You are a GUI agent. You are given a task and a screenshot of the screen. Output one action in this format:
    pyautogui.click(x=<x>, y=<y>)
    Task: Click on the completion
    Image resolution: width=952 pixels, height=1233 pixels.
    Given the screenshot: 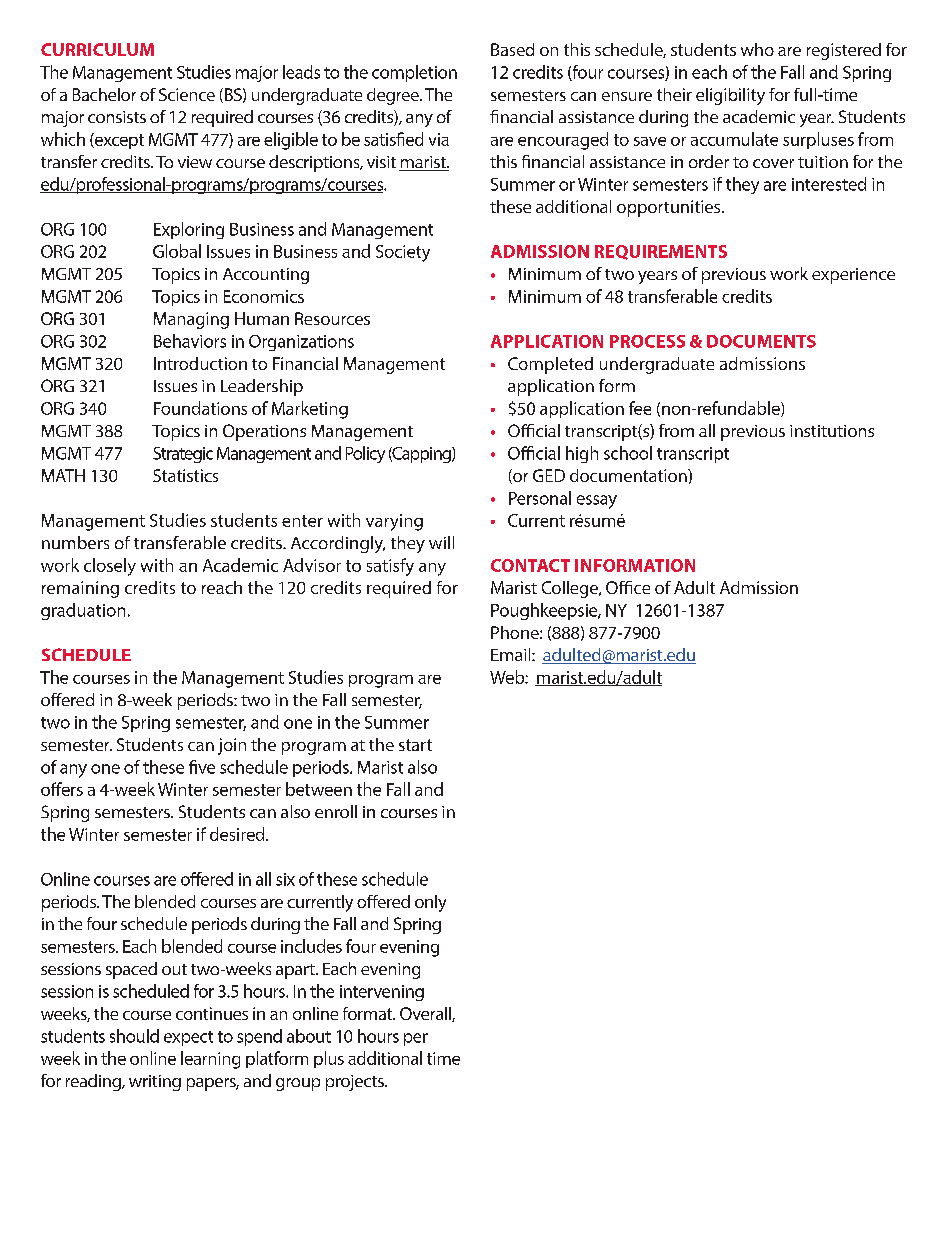 What is the action you would take?
    pyautogui.click(x=414, y=73)
